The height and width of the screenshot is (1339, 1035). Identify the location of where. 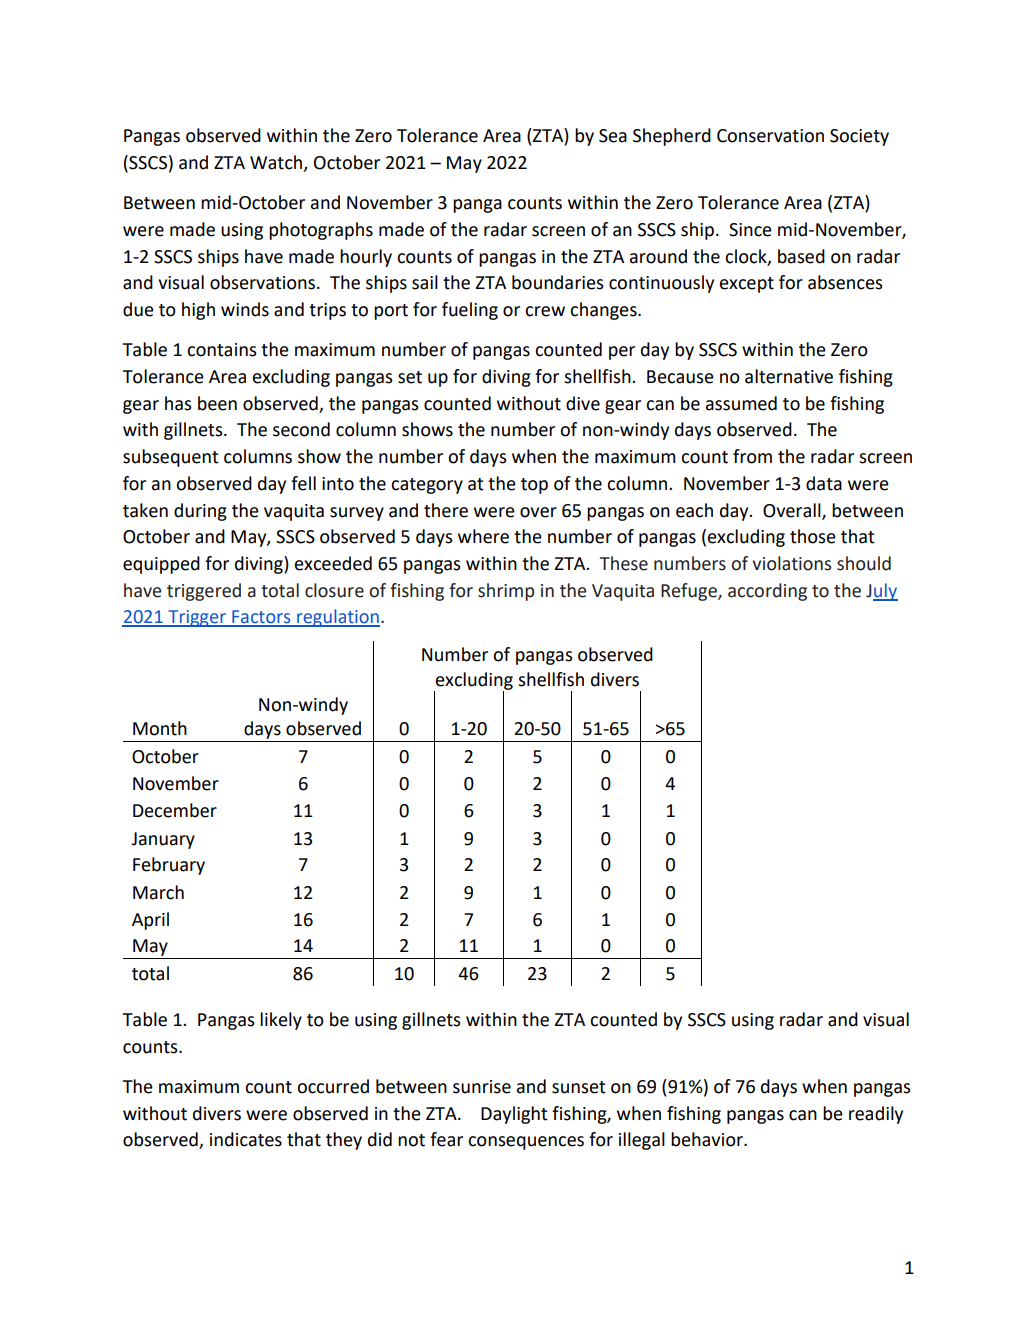
(483, 536).
